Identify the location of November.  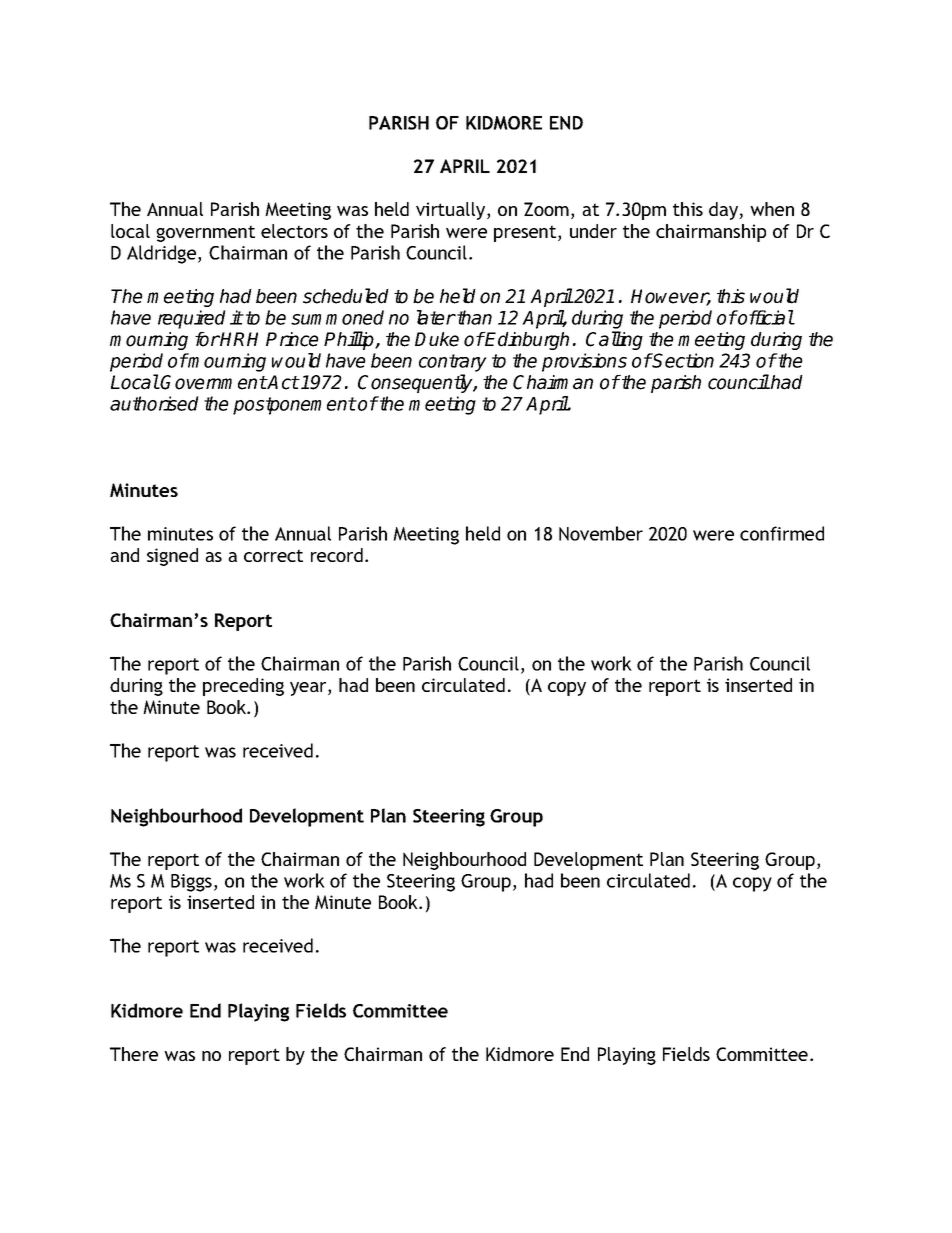
(601, 533).
